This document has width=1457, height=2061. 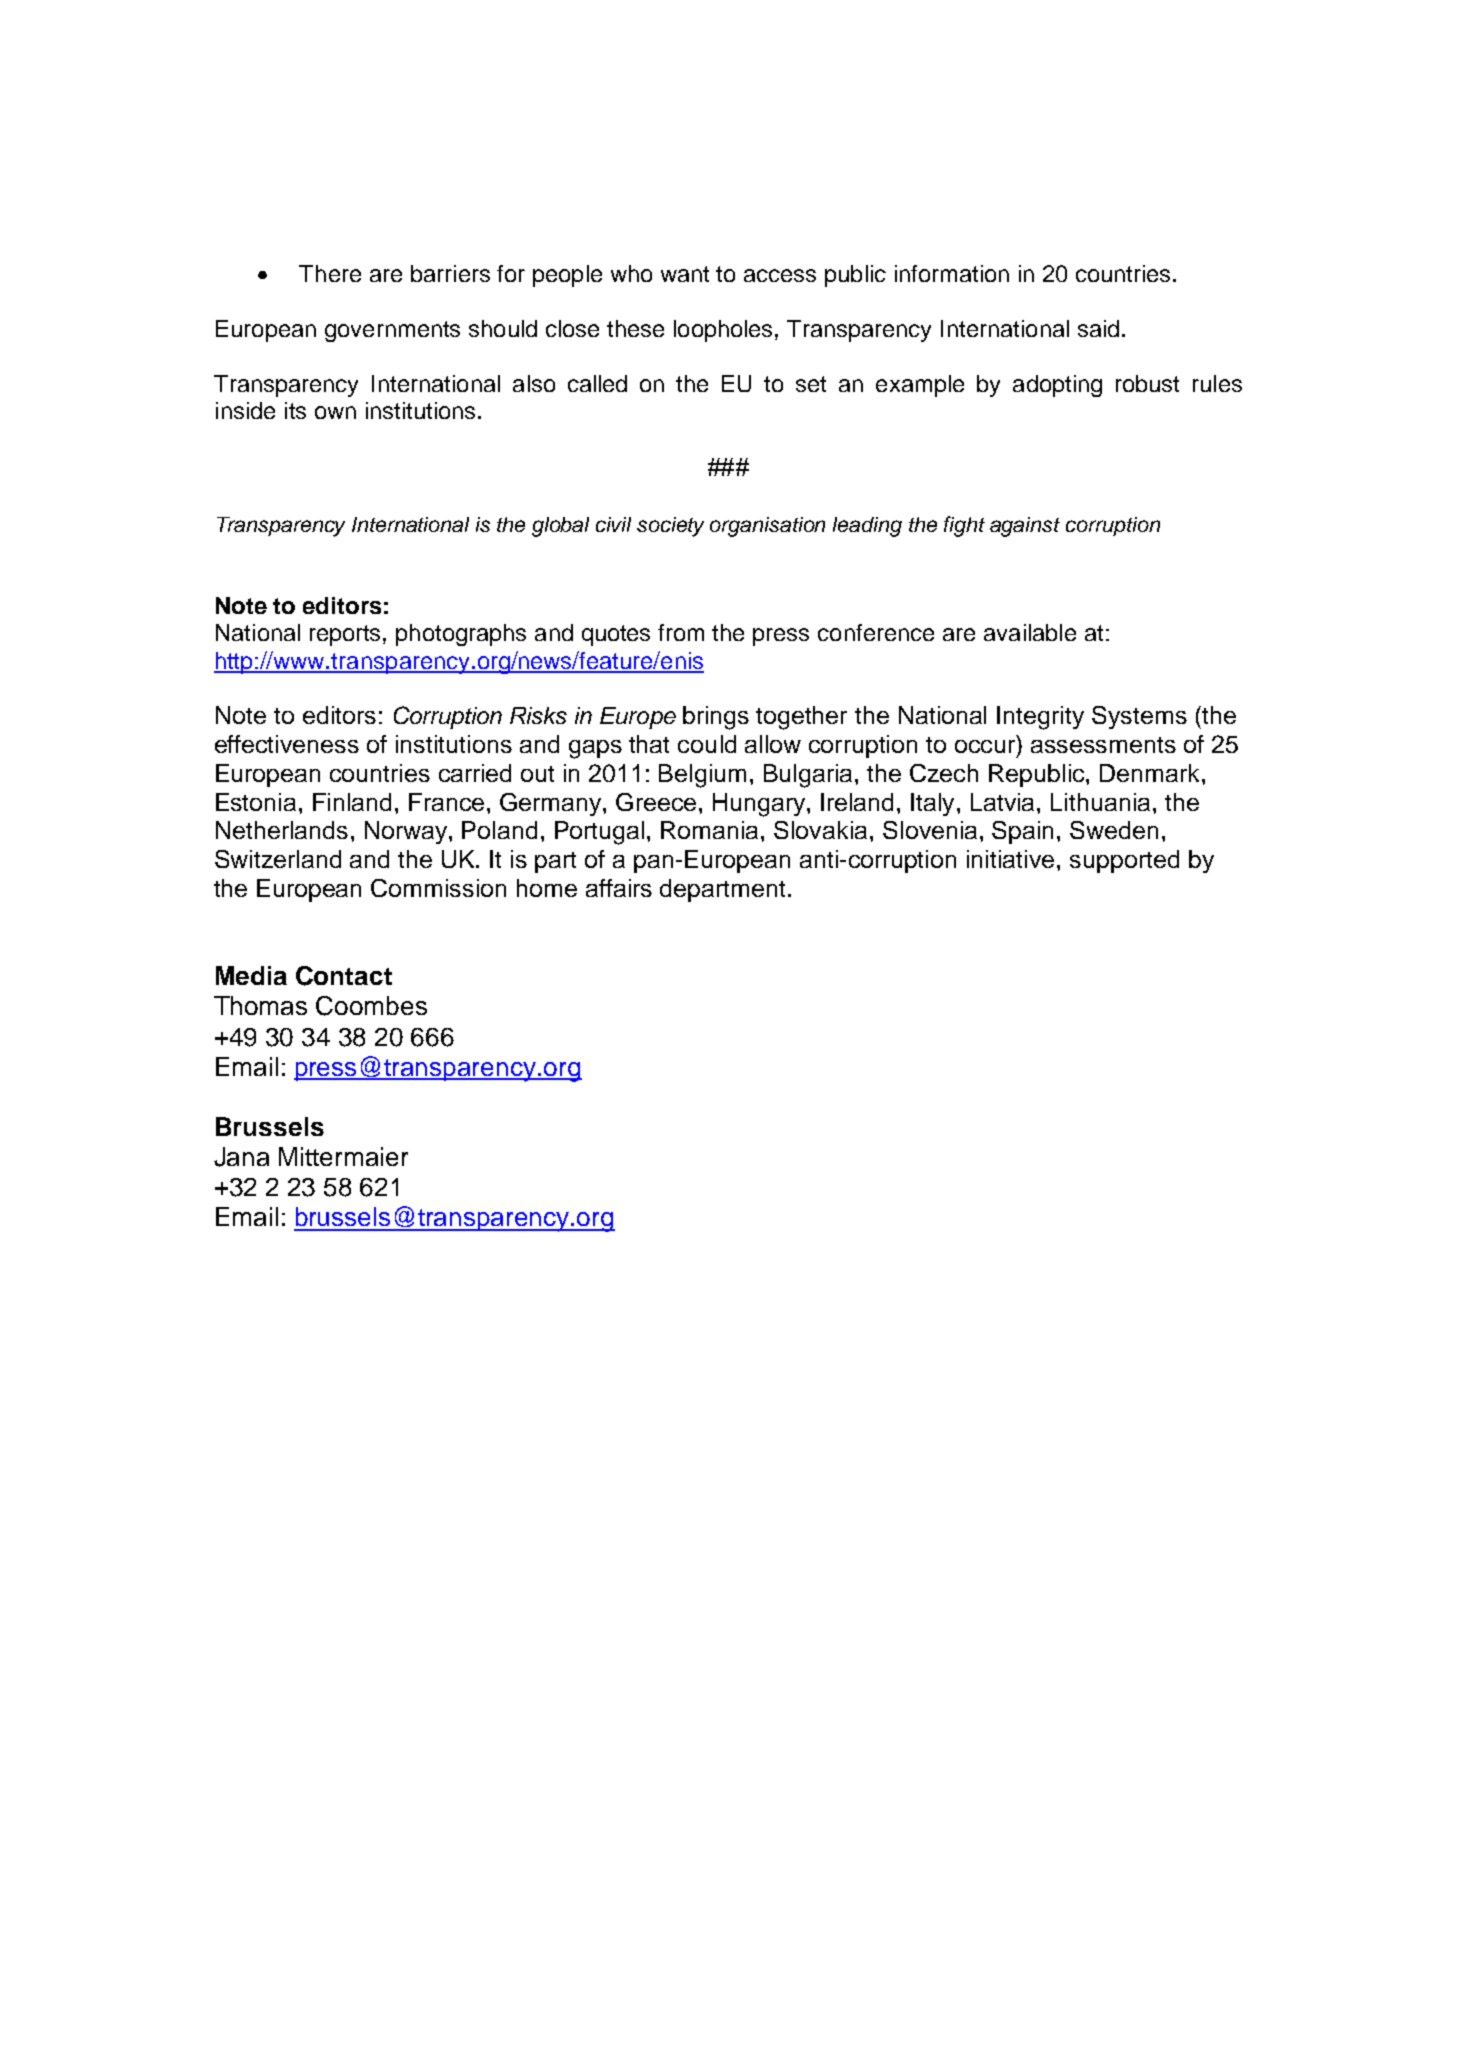 I want to click on loopholes, so click(x=725, y=331).
